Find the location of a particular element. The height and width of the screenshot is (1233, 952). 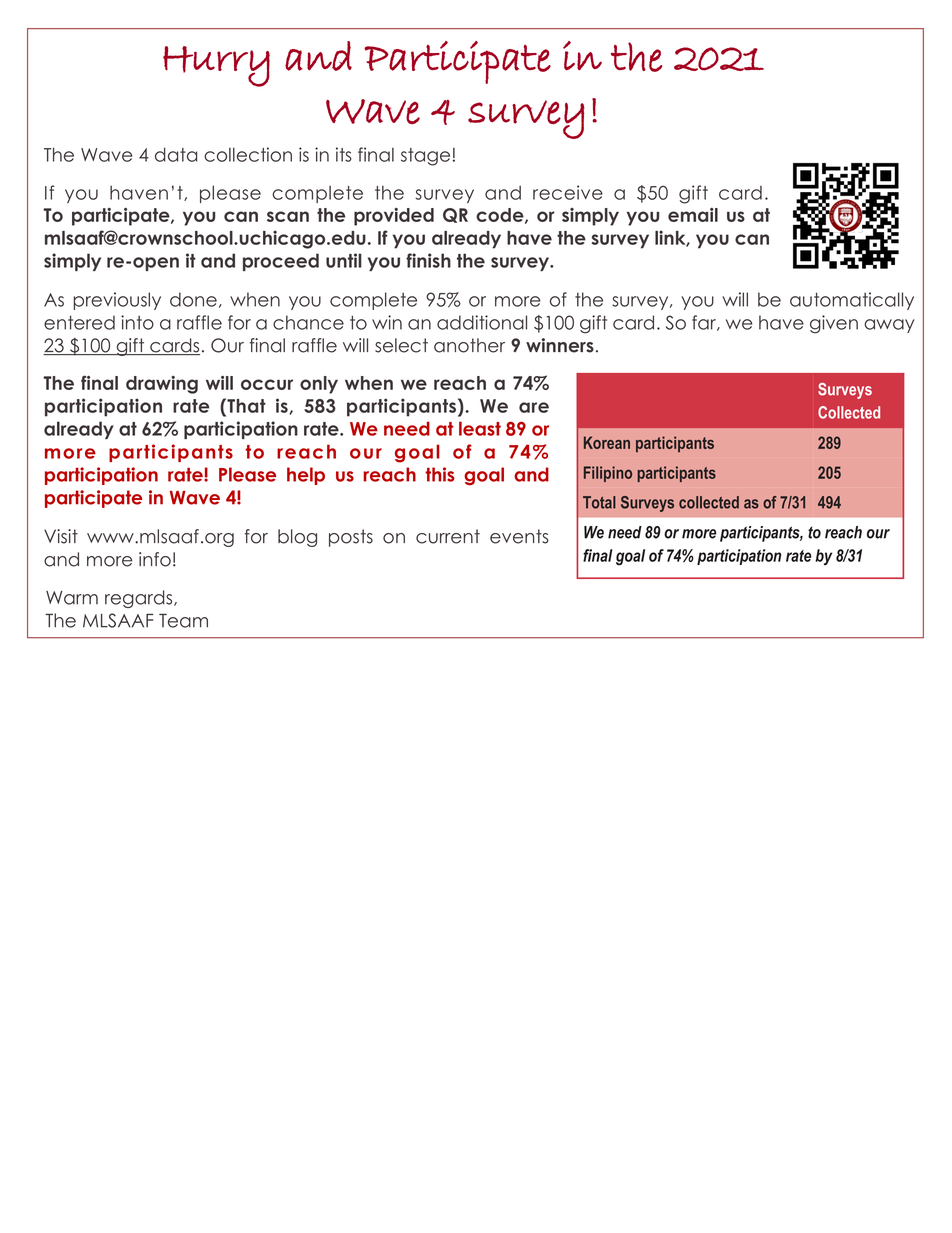

Hurry is located at coordinates (216, 66).
